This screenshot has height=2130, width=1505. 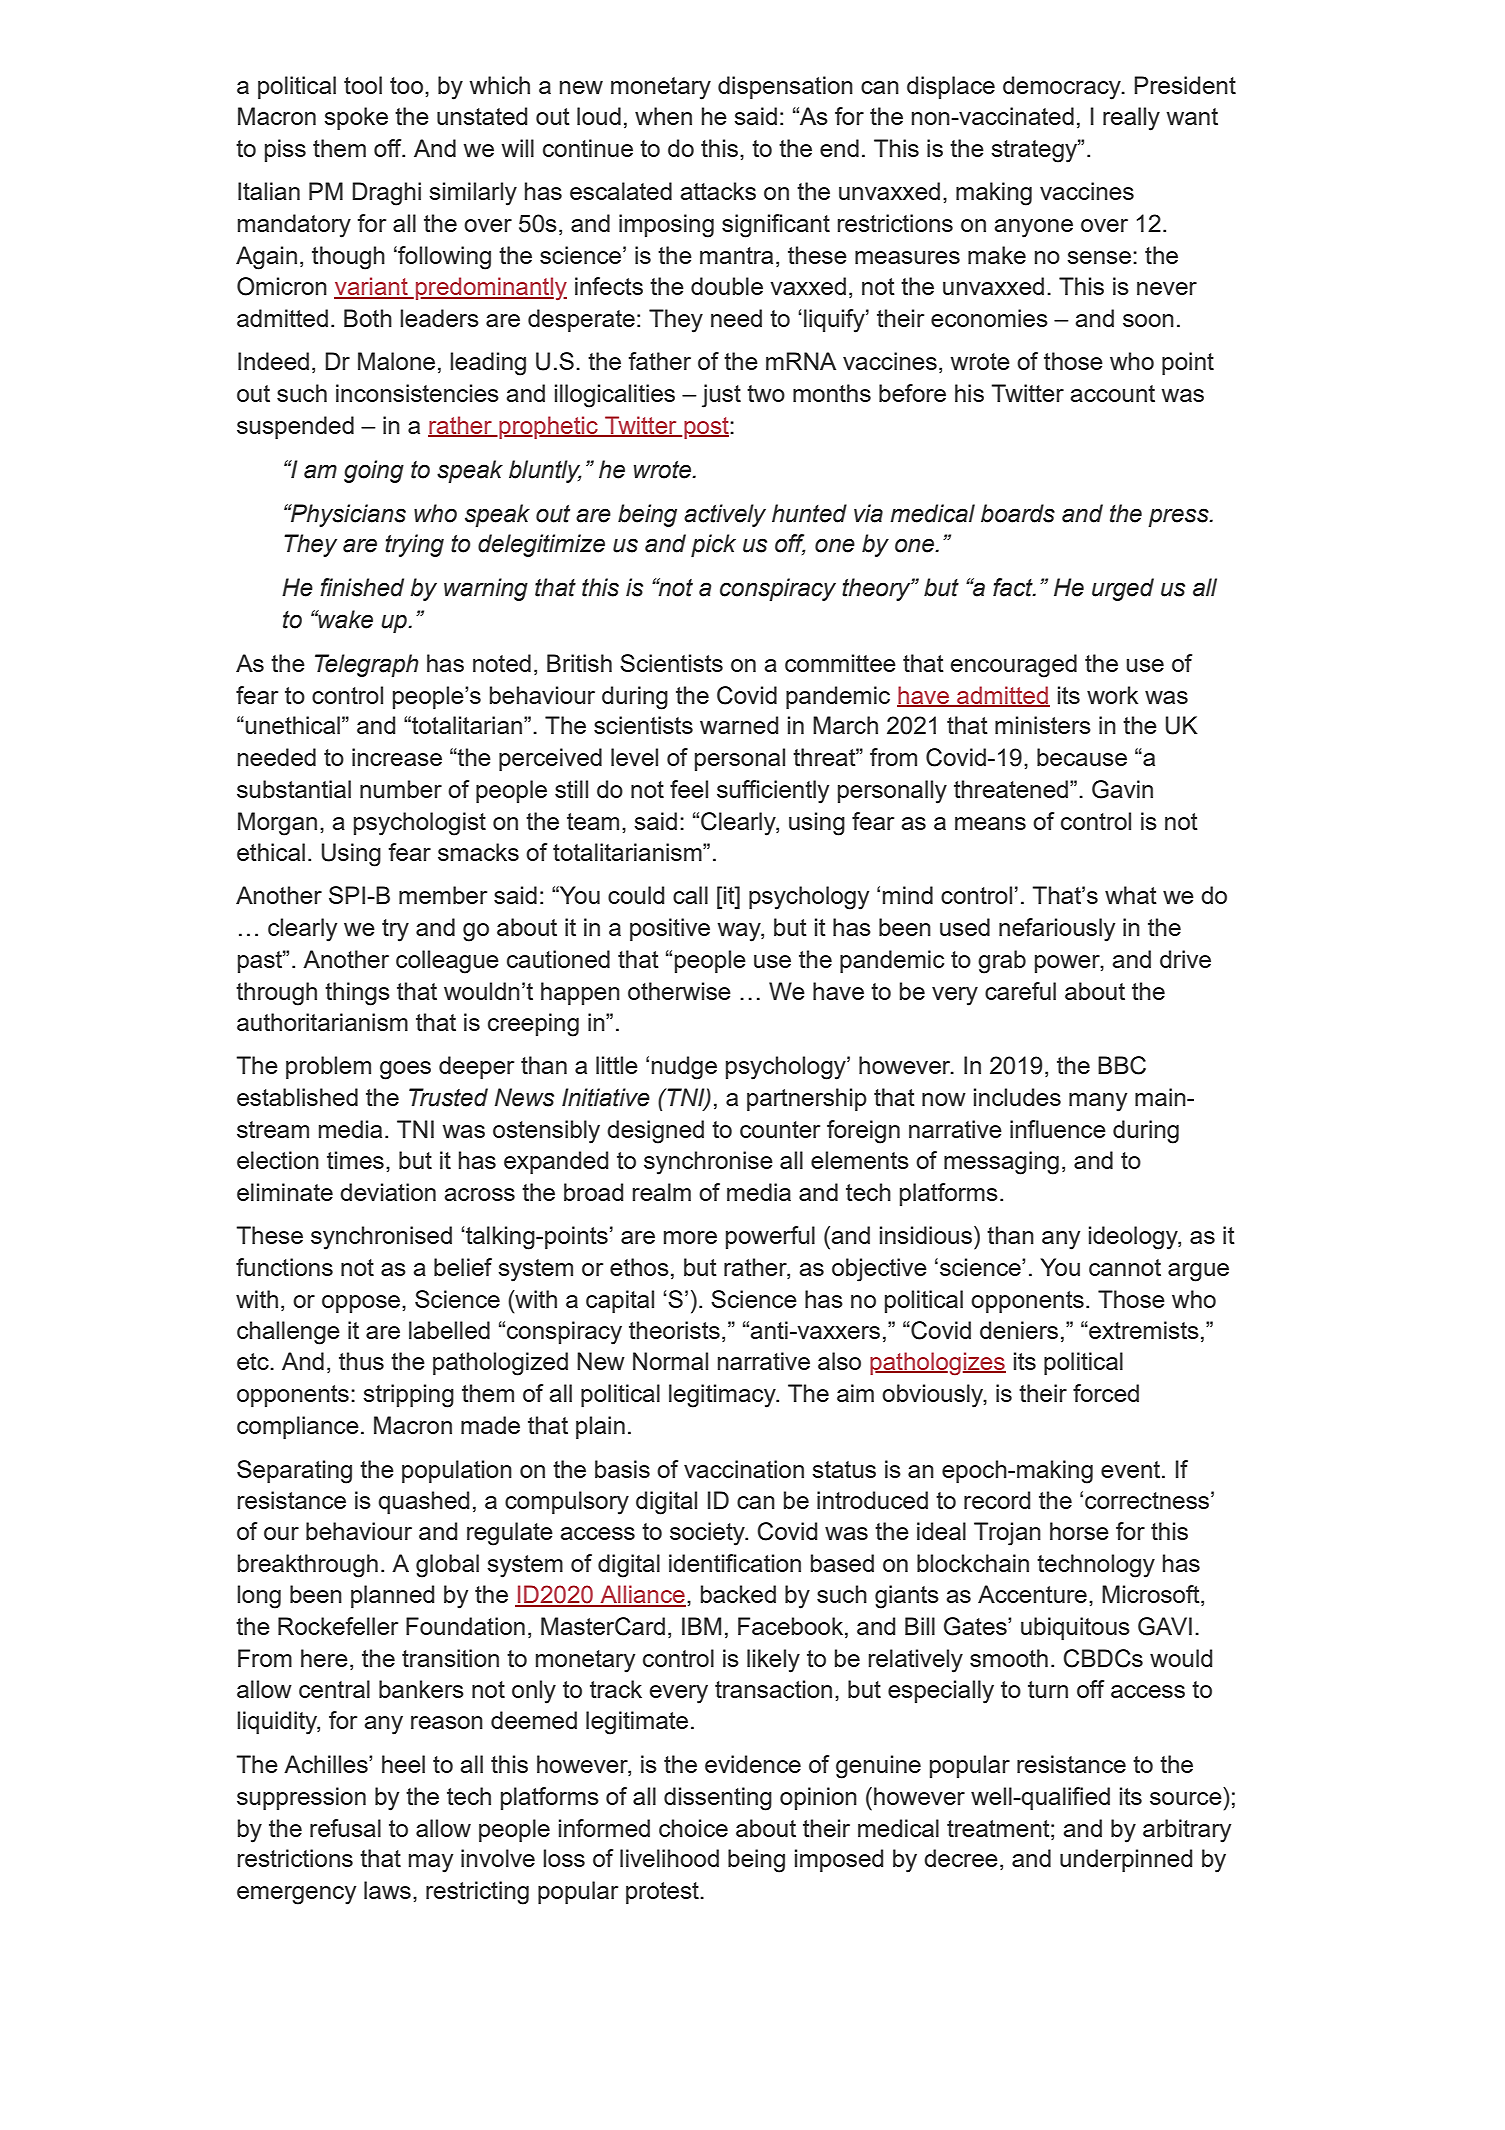 What do you see at coordinates (689, 789) in the screenshot?
I see `feel` at bounding box center [689, 789].
